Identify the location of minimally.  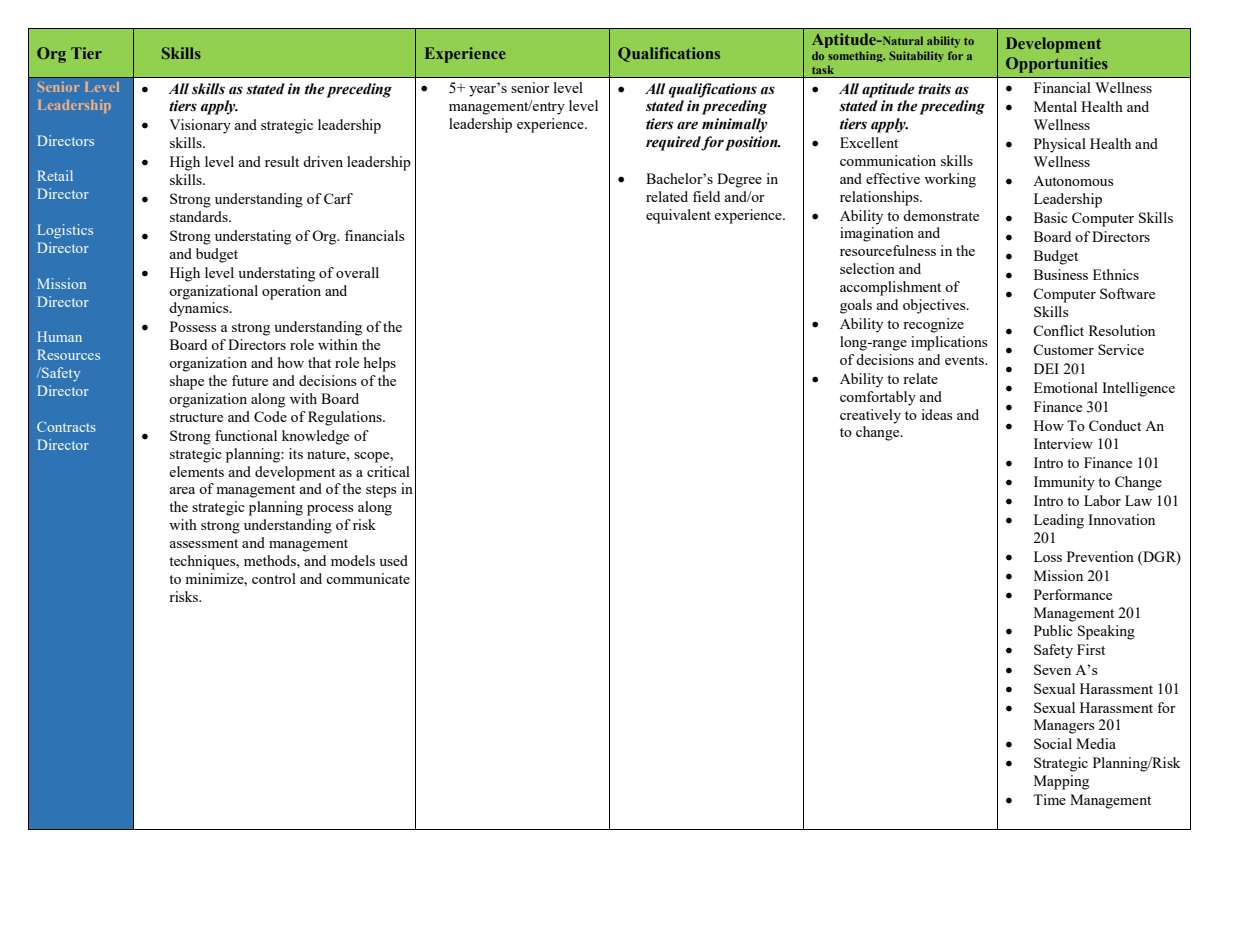
(735, 125).
